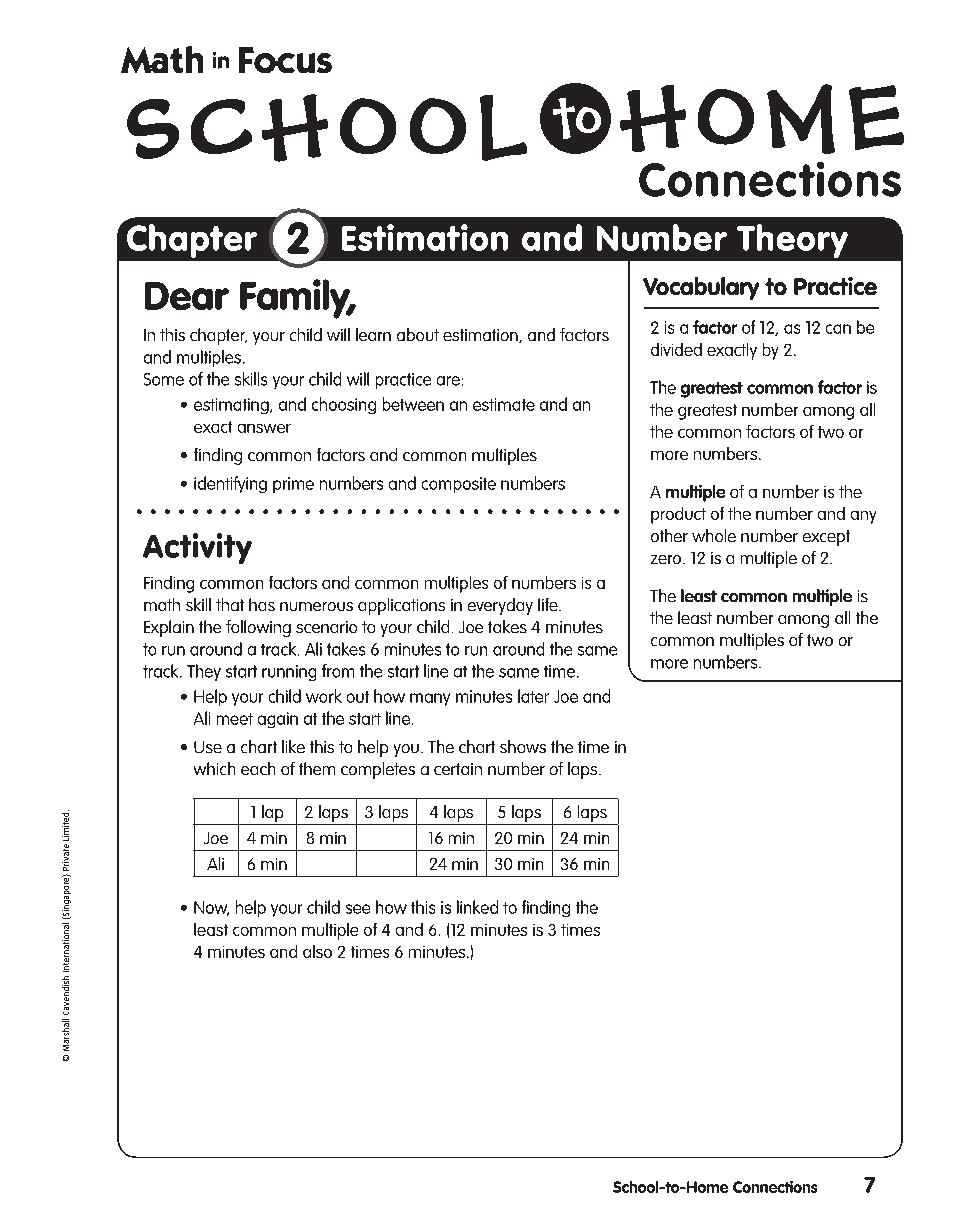 This page has width=963, height=1232. What do you see at coordinates (500, 606) in the page?
I see `everyday` at bounding box center [500, 606].
